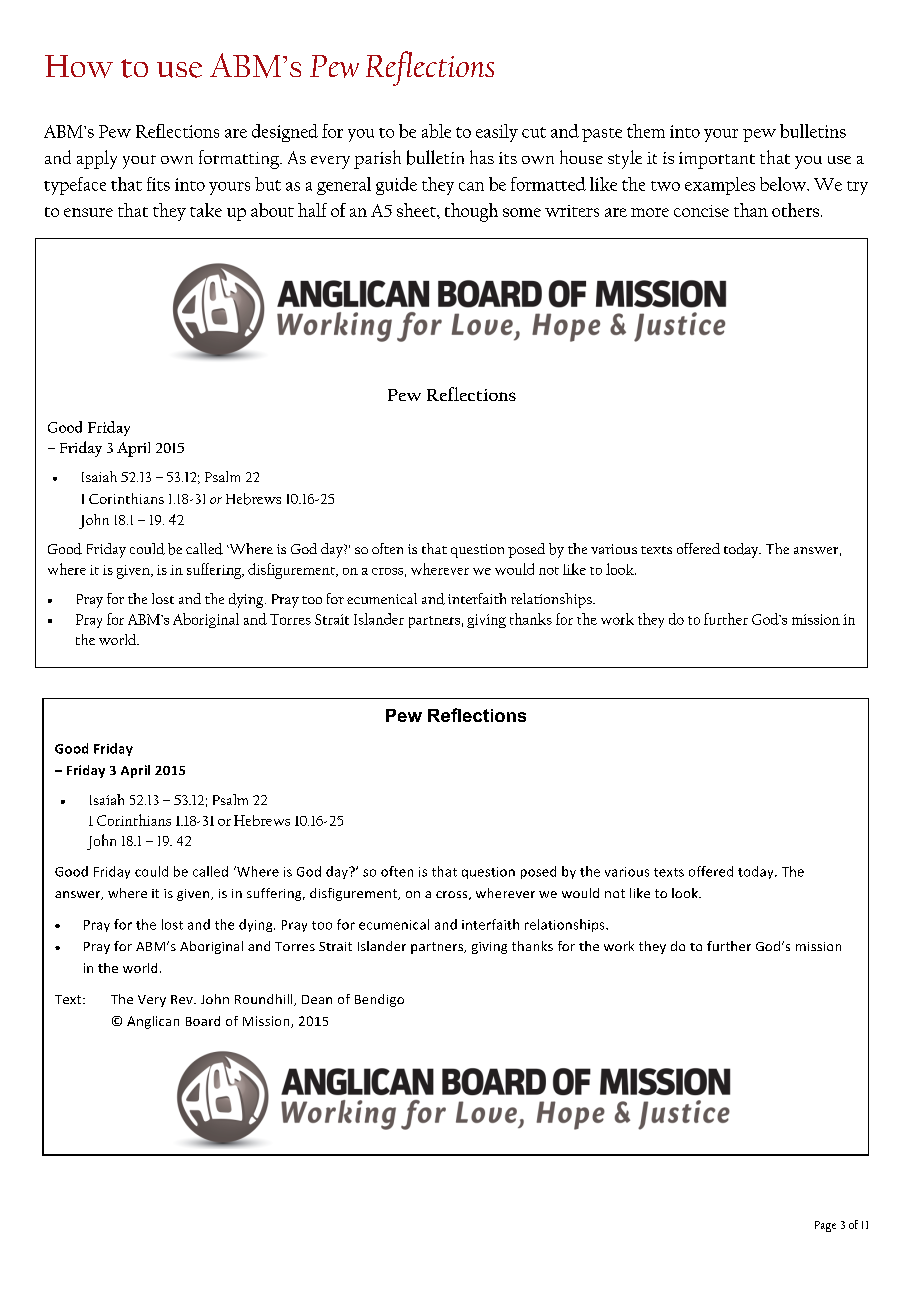 The height and width of the page is (1308, 924). I want to click on though, so click(471, 212).
